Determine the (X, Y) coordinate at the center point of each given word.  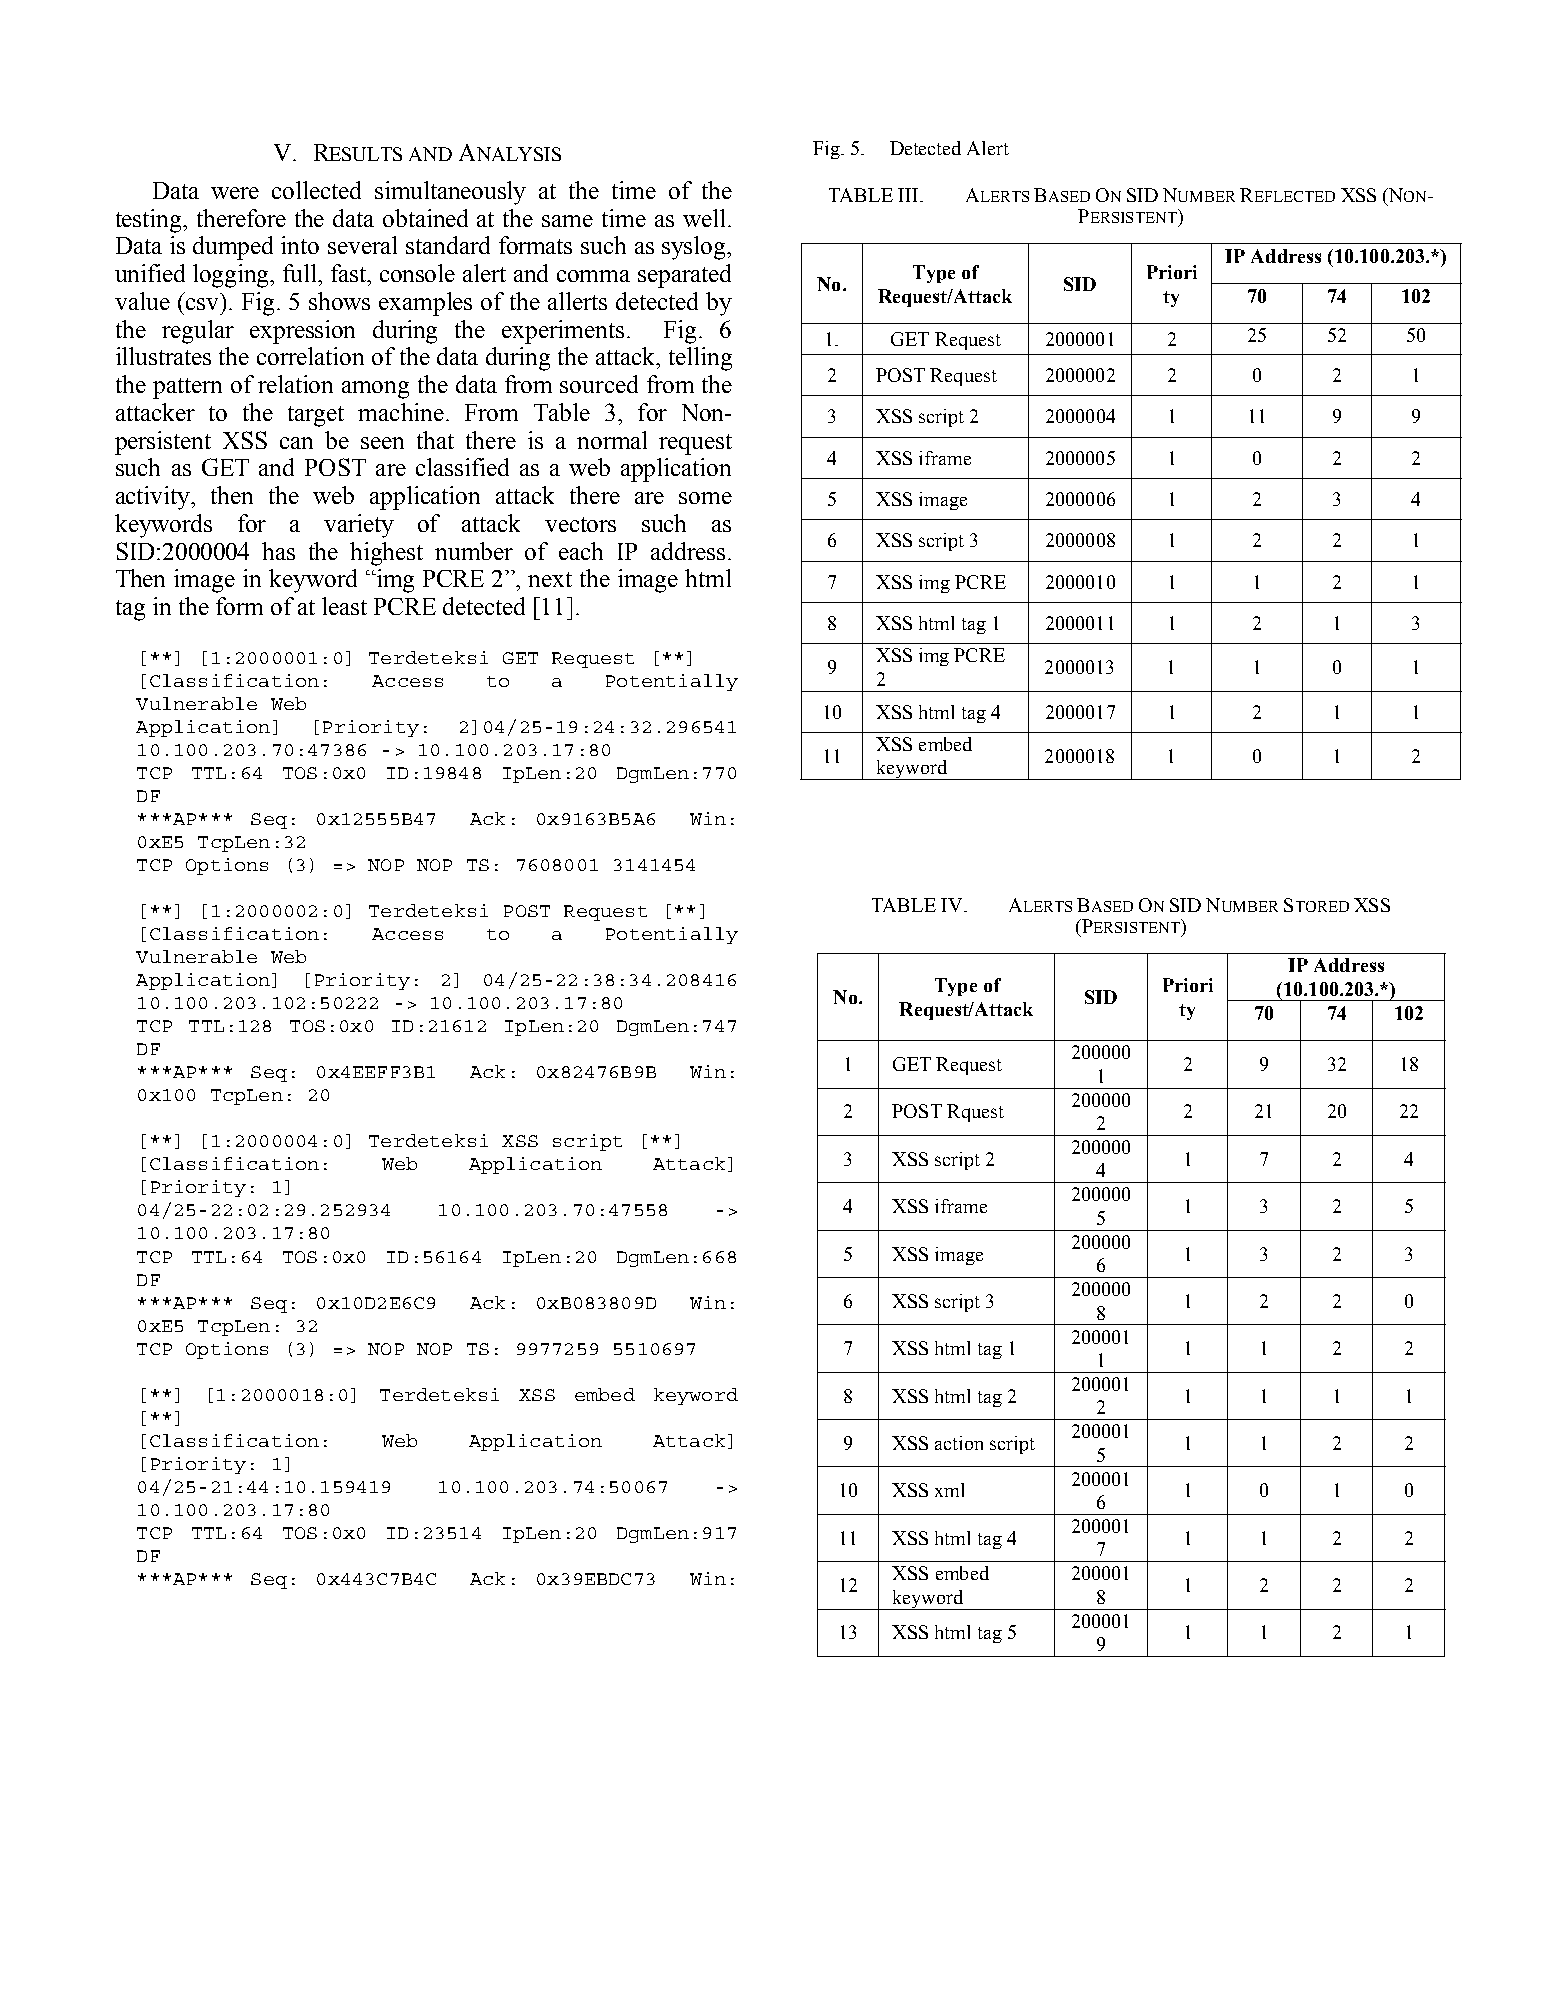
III (908, 195)
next (550, 579)
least (344, 606)
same (567, 221)
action (959, 1443)
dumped (233, 248)
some (705, 498)
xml (949, 1490)
